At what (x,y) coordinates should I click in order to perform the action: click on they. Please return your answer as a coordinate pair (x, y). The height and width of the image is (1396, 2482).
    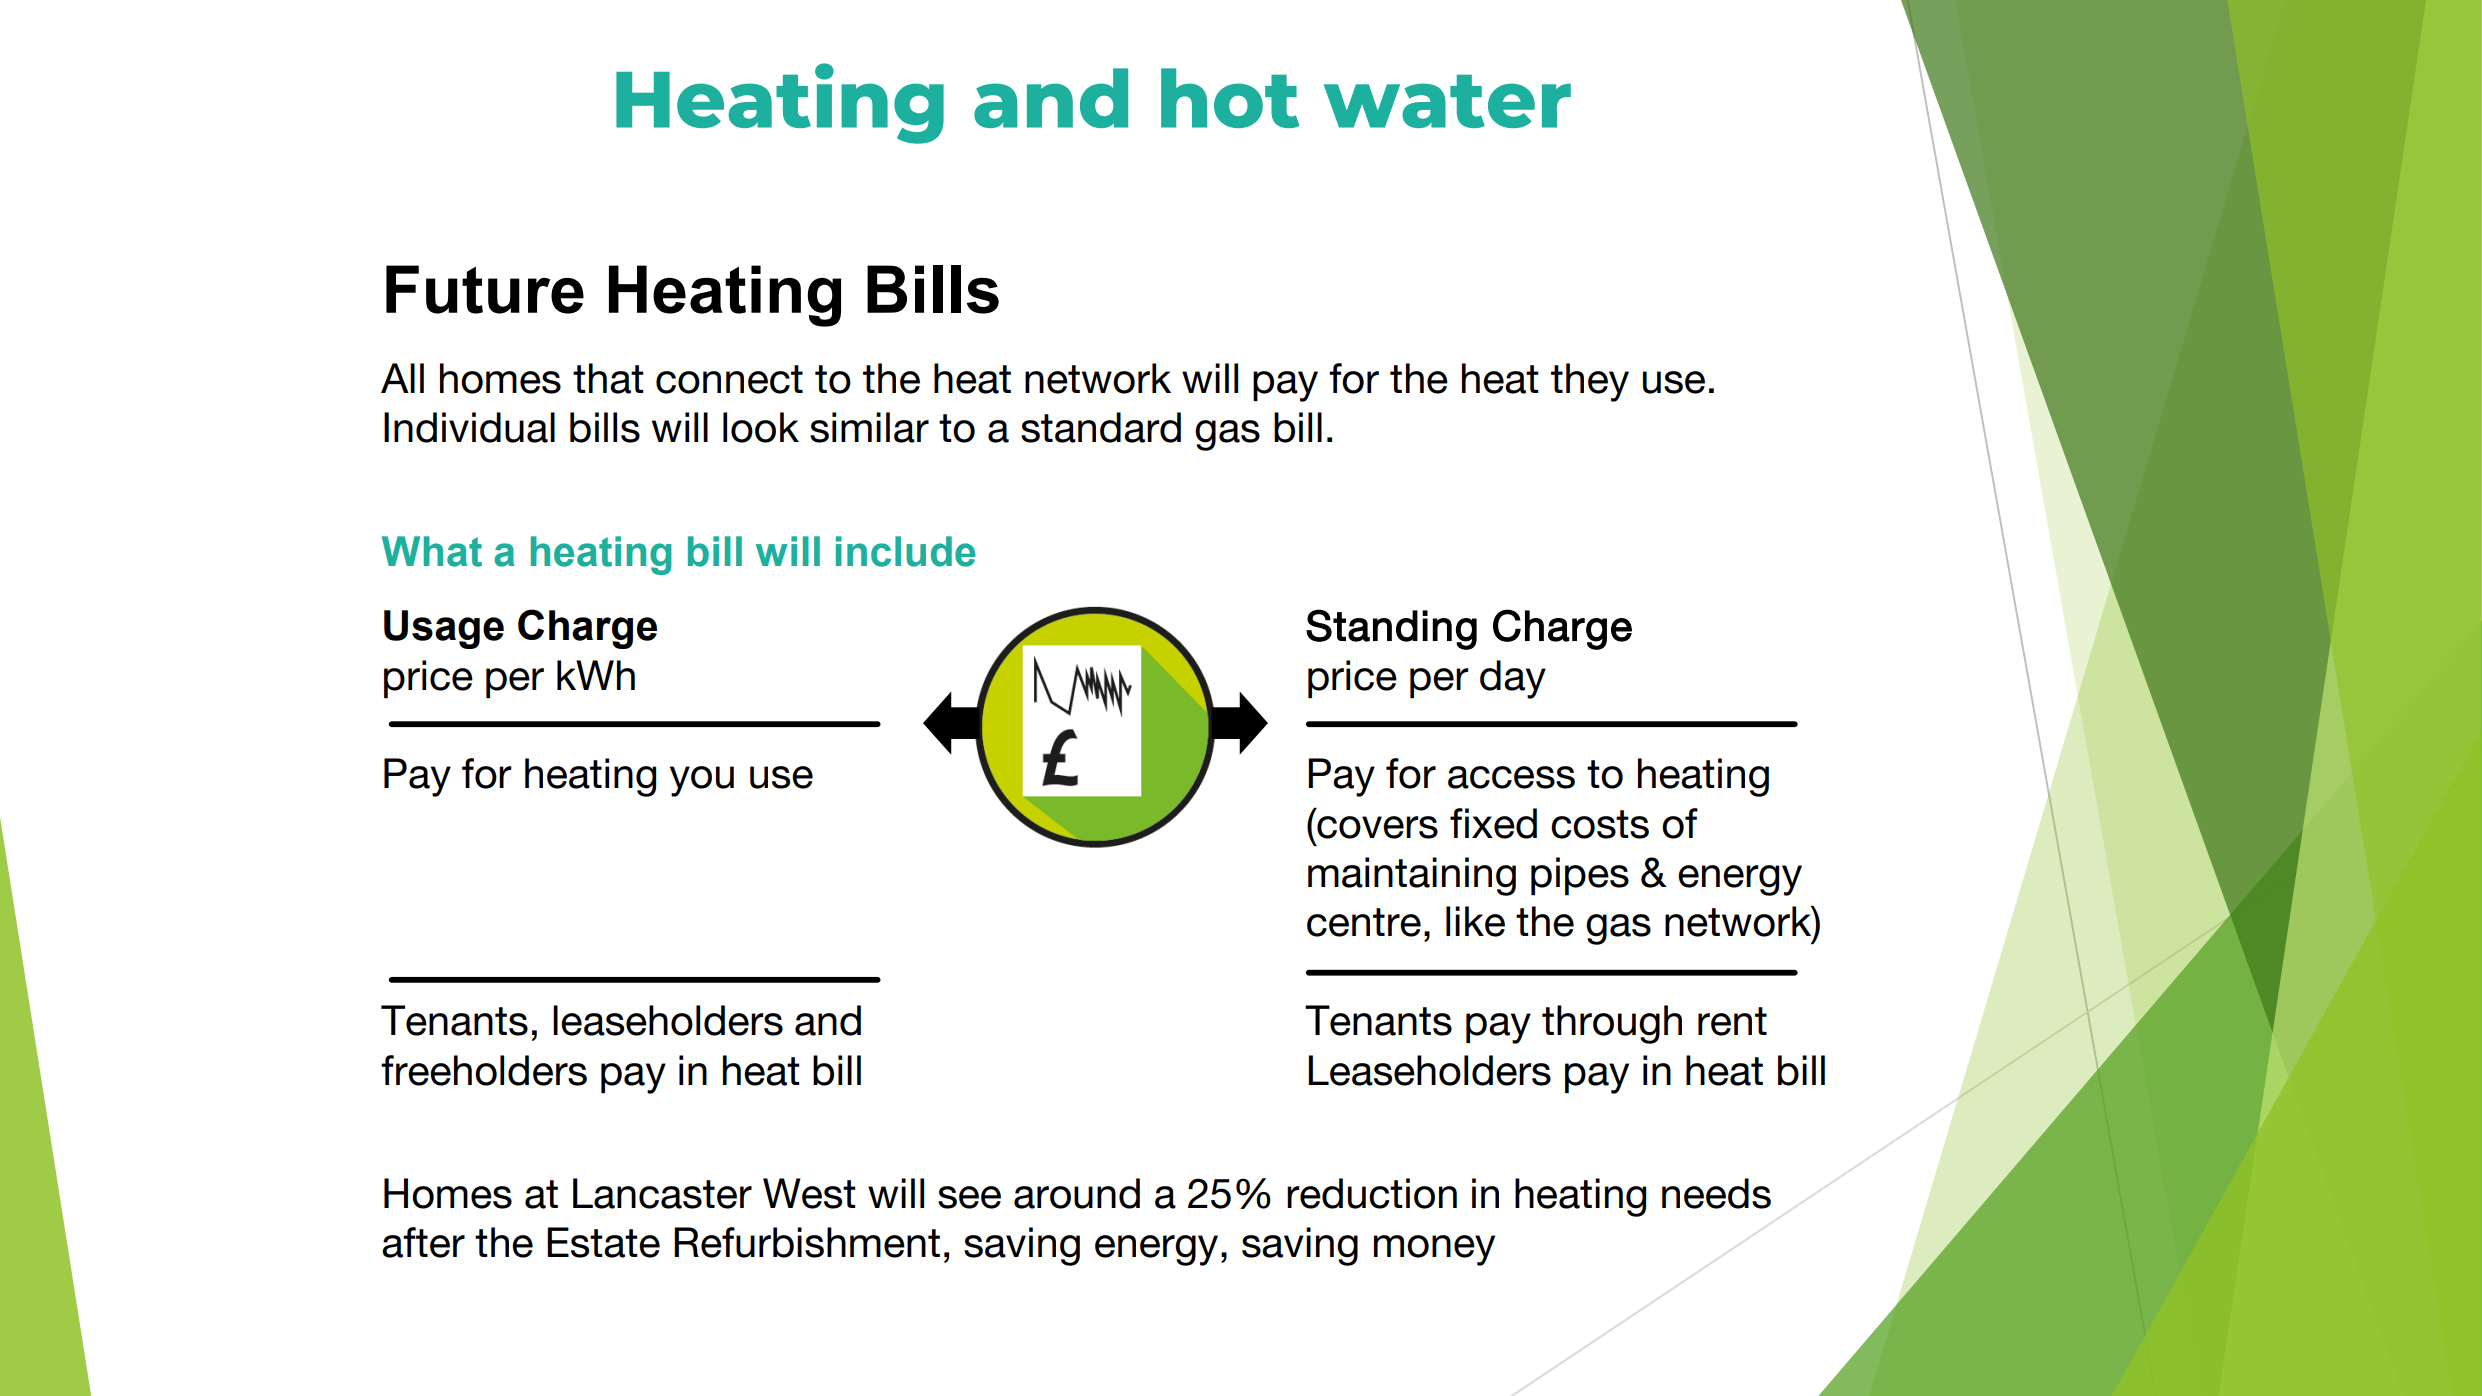
    Looking at the image, I should click on (1590, 382).
